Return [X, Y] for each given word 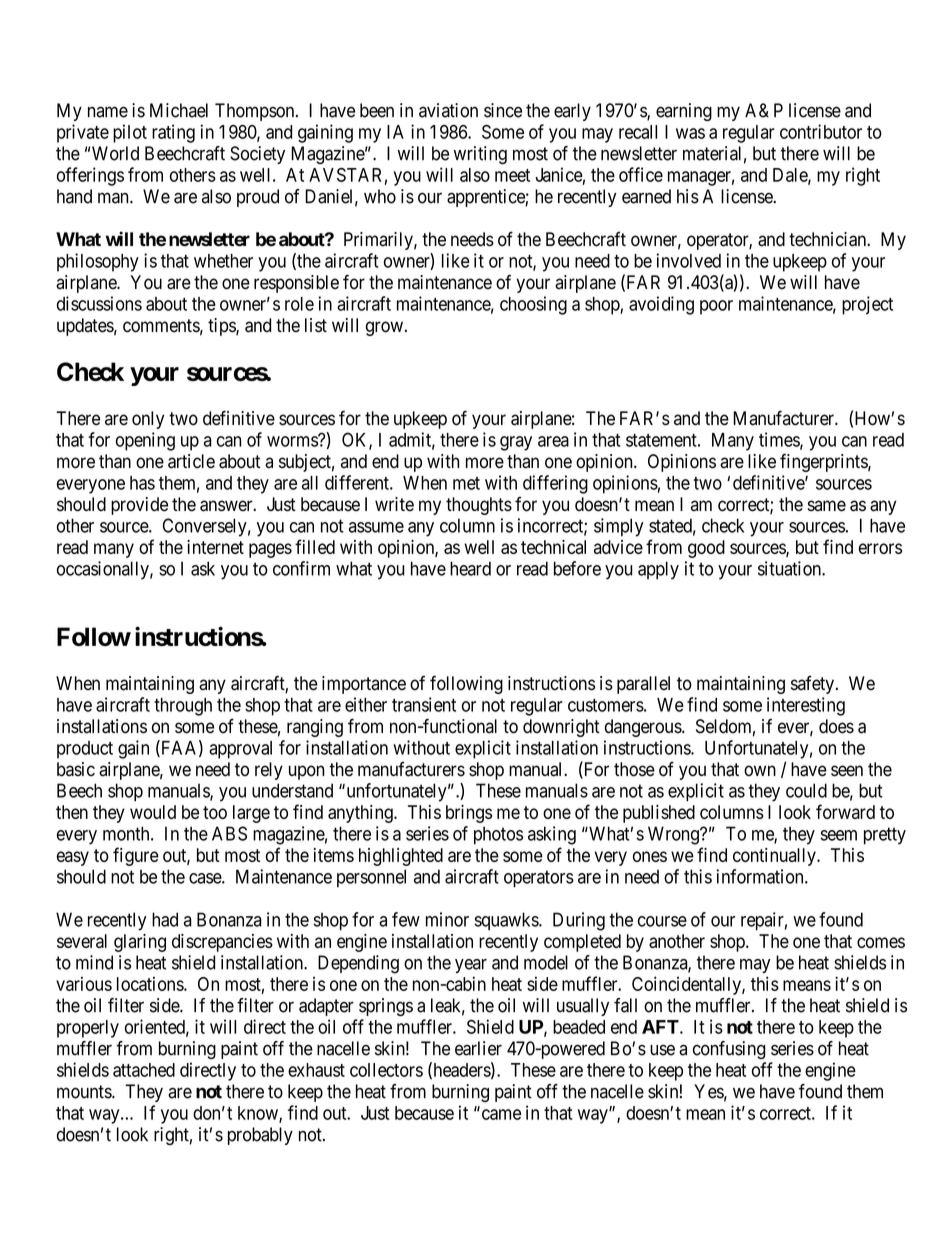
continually [775, 857]
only [148, 420]
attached [144, 1070]
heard [470, 568]
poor [716, 307]
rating [173, 133]
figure [136, 856]
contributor [821, 131]
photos [498, 835]
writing [480, 155]
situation [790, 568]
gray [516, 443]
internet [215, 547]
